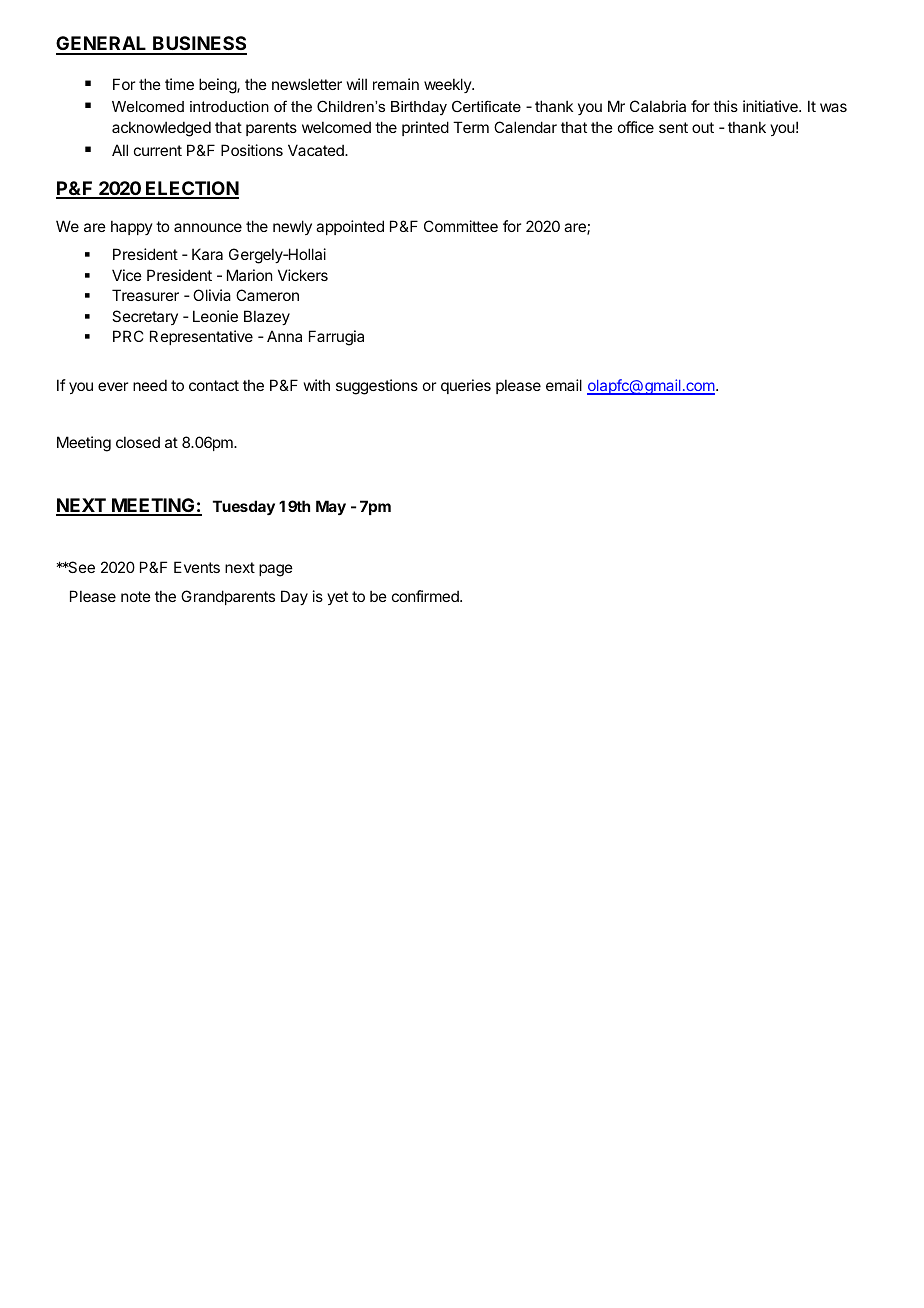  What do you see at coordinates (337, 598) in the page?
I see `yet` at bounding box center [337, 598].
